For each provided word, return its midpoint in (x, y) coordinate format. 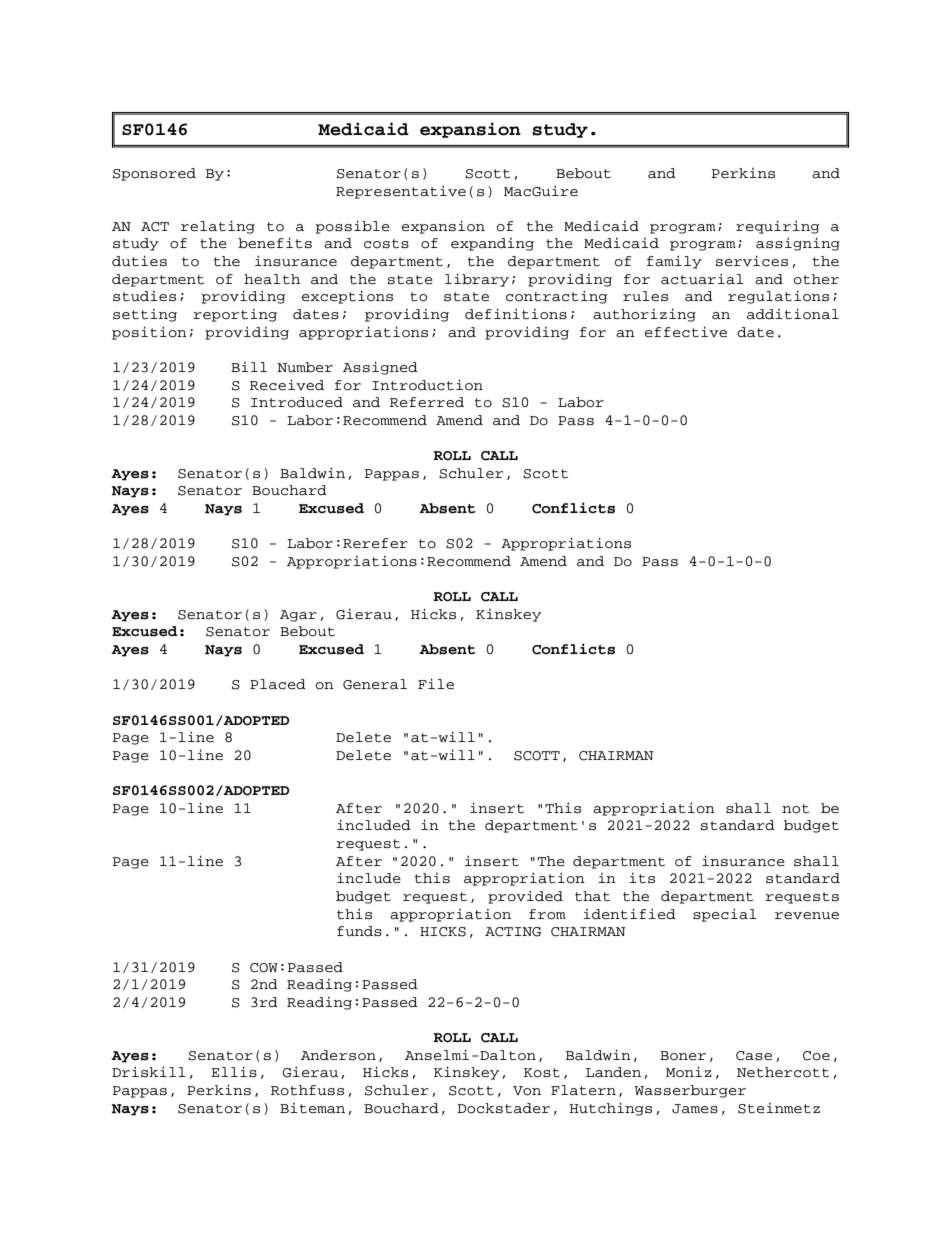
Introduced (297, 402)
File (436, 683)
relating (218, 227)
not (795, 809)
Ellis (234, 1071)
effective (686, 332)
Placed (278, 684)
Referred (427, 402)
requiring (777, 227)
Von (527, 1091)
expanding (492, 244)
